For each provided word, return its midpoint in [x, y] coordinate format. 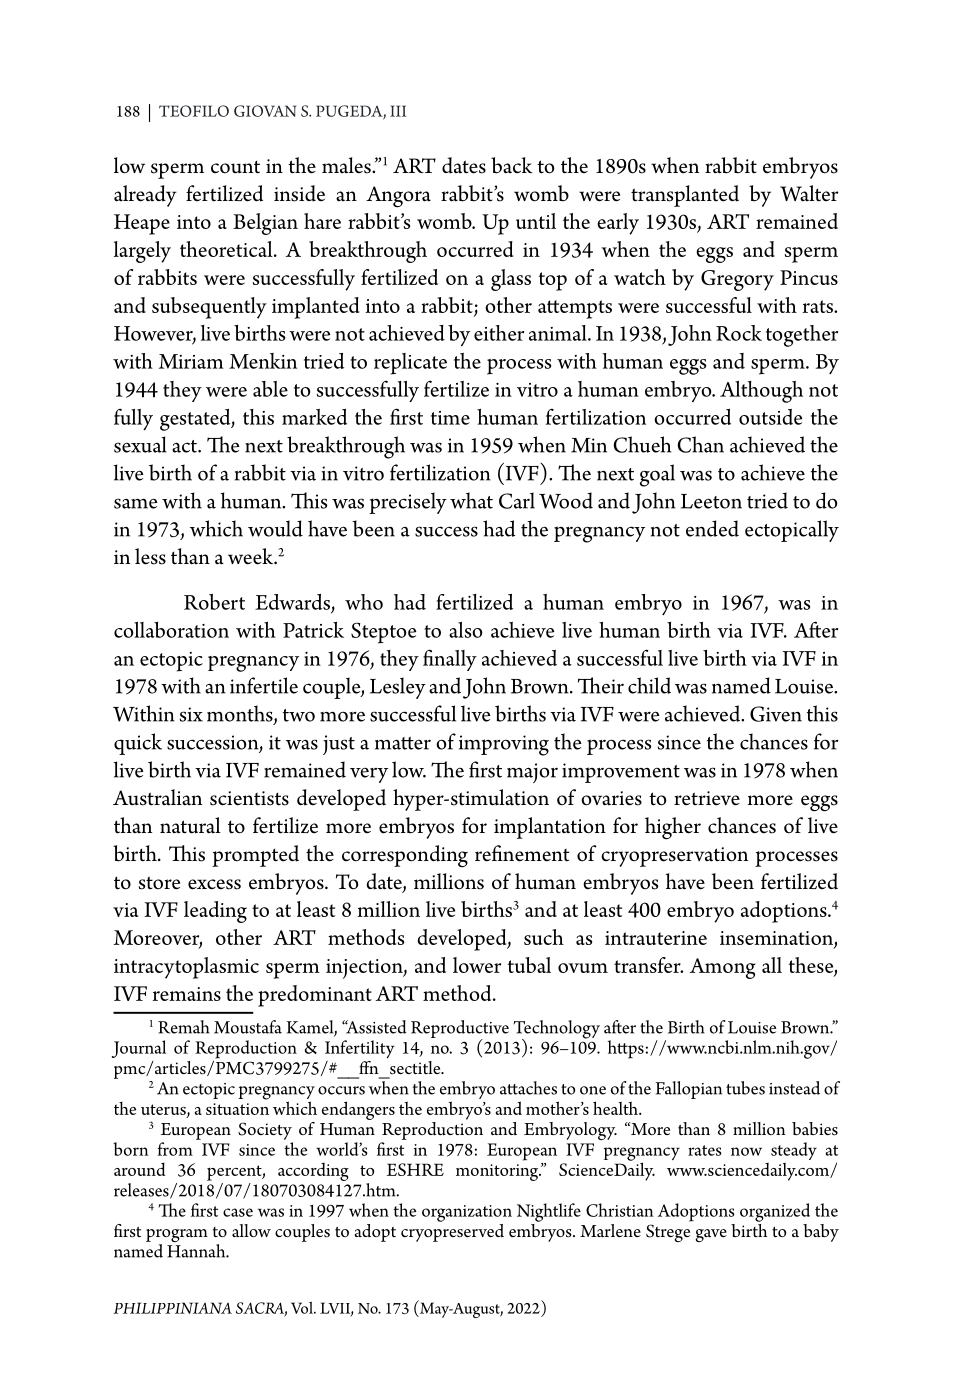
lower [477, 965]
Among [723, 968]
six [191, 714]
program [177, 1237]
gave [711, 1235]
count [235, 167]
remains [187, 994]
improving [504, 745]
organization [467, 1213]
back [512, 165]
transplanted [685, 196]
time [450, 418]
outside [771, 417]
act [185, 446]
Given [776, 714]
